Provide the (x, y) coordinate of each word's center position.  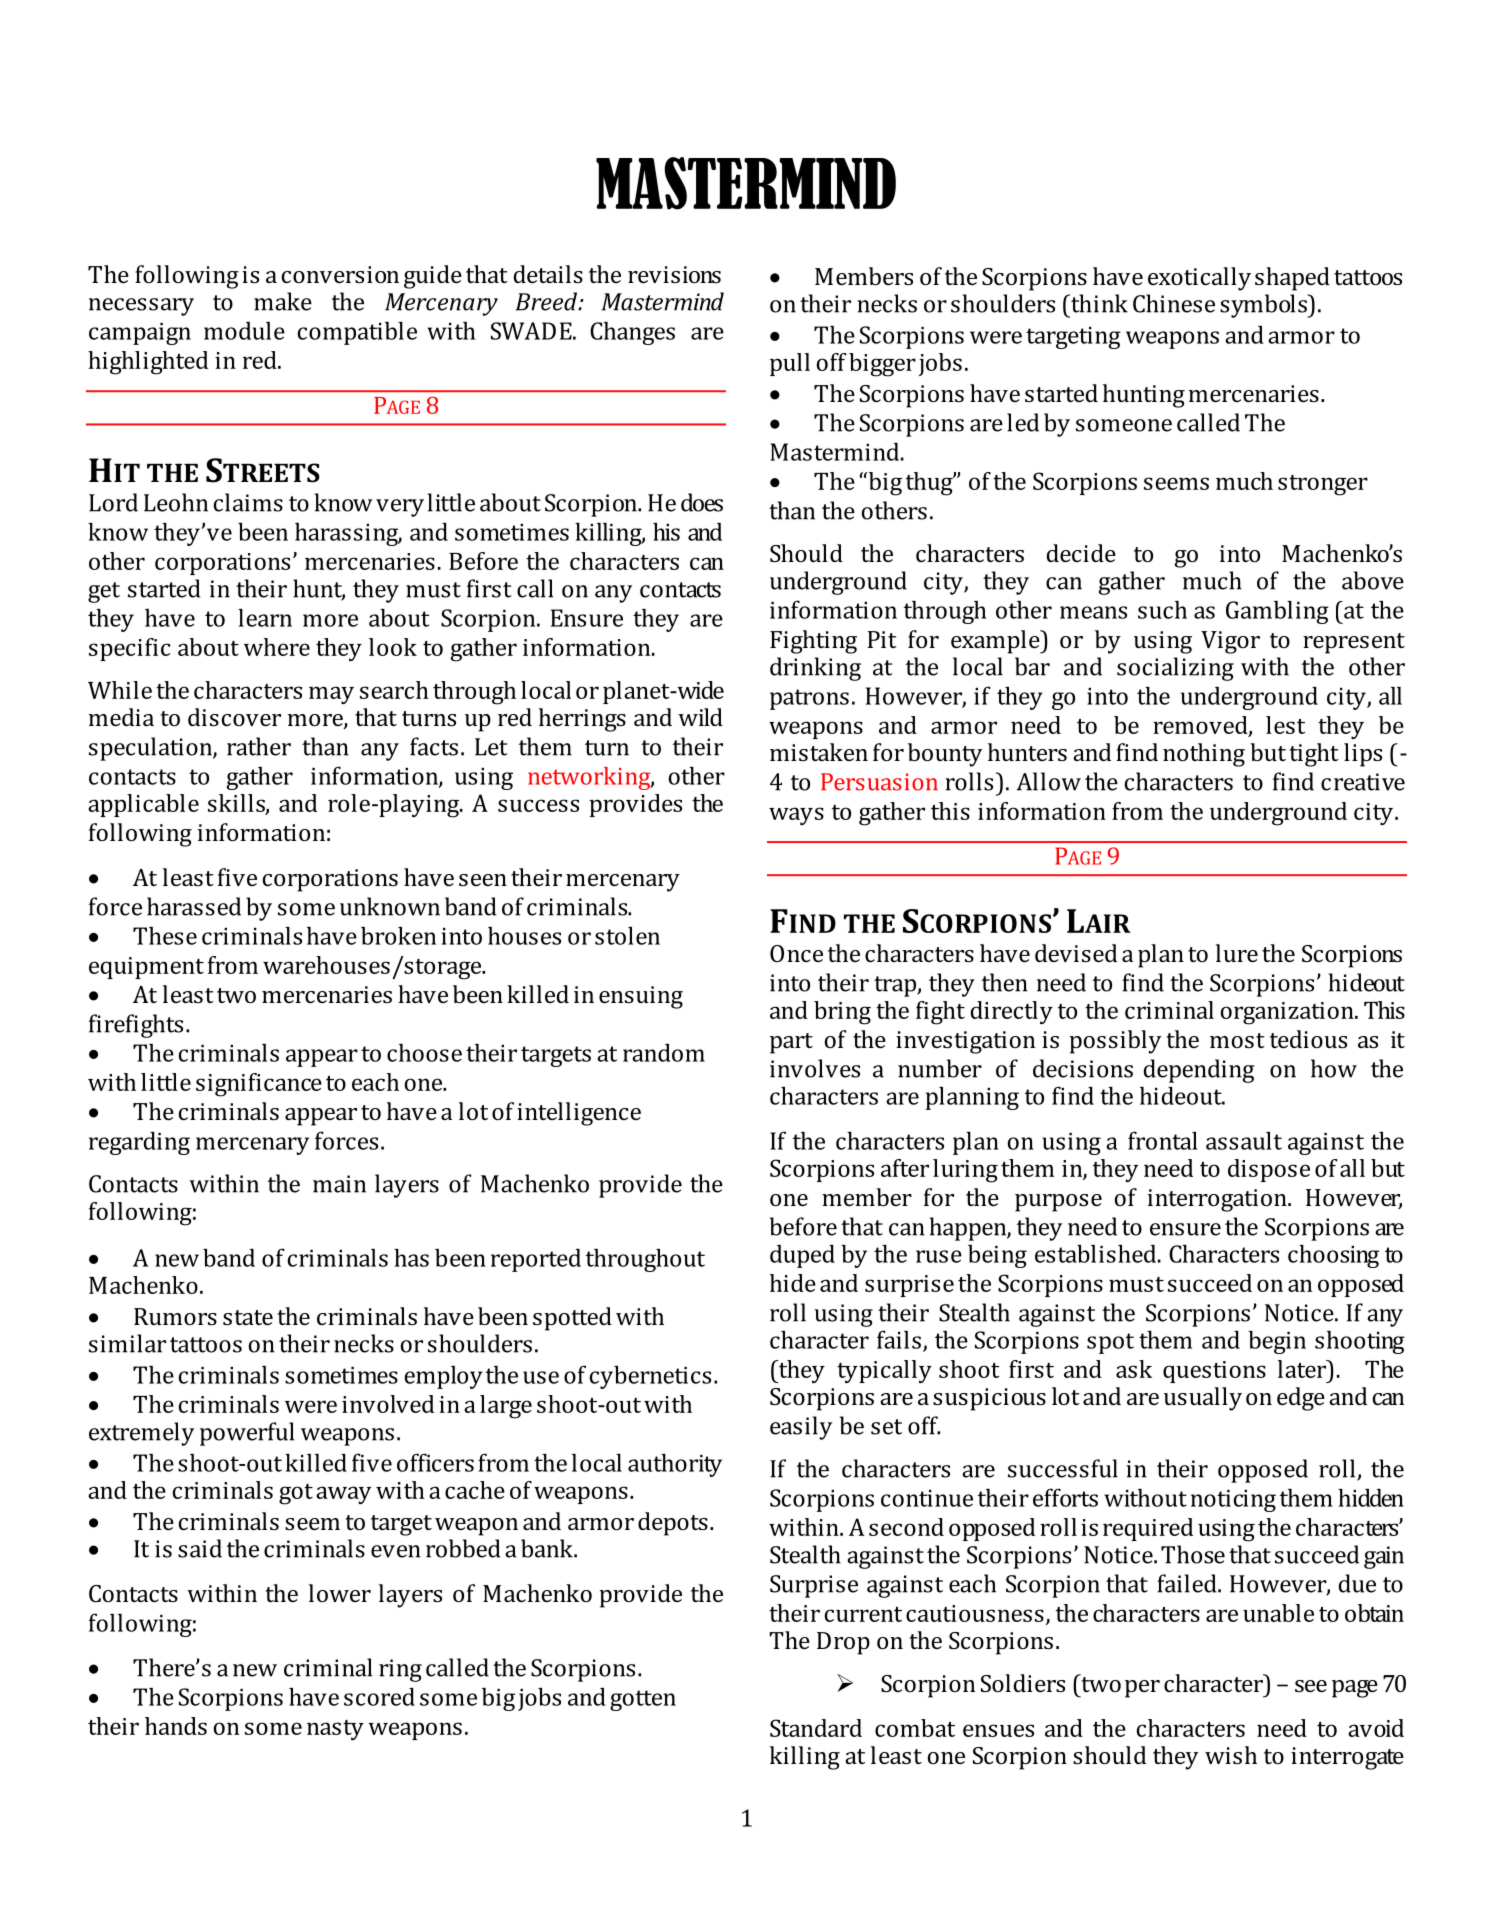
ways (796, 816)
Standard (816, 1728)
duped (802, 1256)
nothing (1204, 755)
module (244, 331)
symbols (1264, 306)
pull (790, 364)
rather (259, 746)
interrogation (1218, 1200)
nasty (335, 1730)
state (248, 1317)
